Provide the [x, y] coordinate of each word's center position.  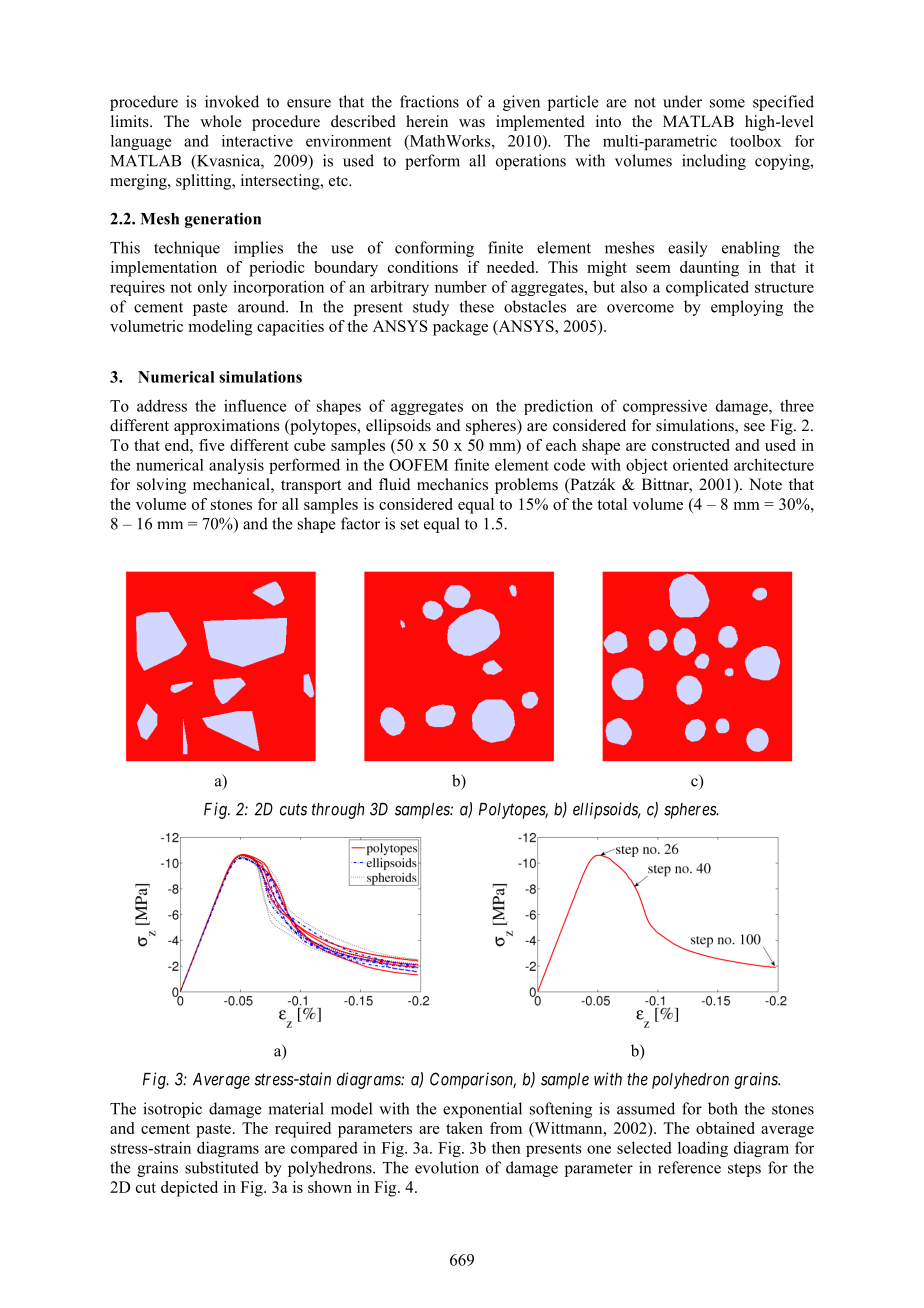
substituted [222, 1167]
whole [221, 121]
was [472, 123]
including [714, 162]
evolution [447, 1167]
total [612, 504]
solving [161, 486]
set [410, 524]
